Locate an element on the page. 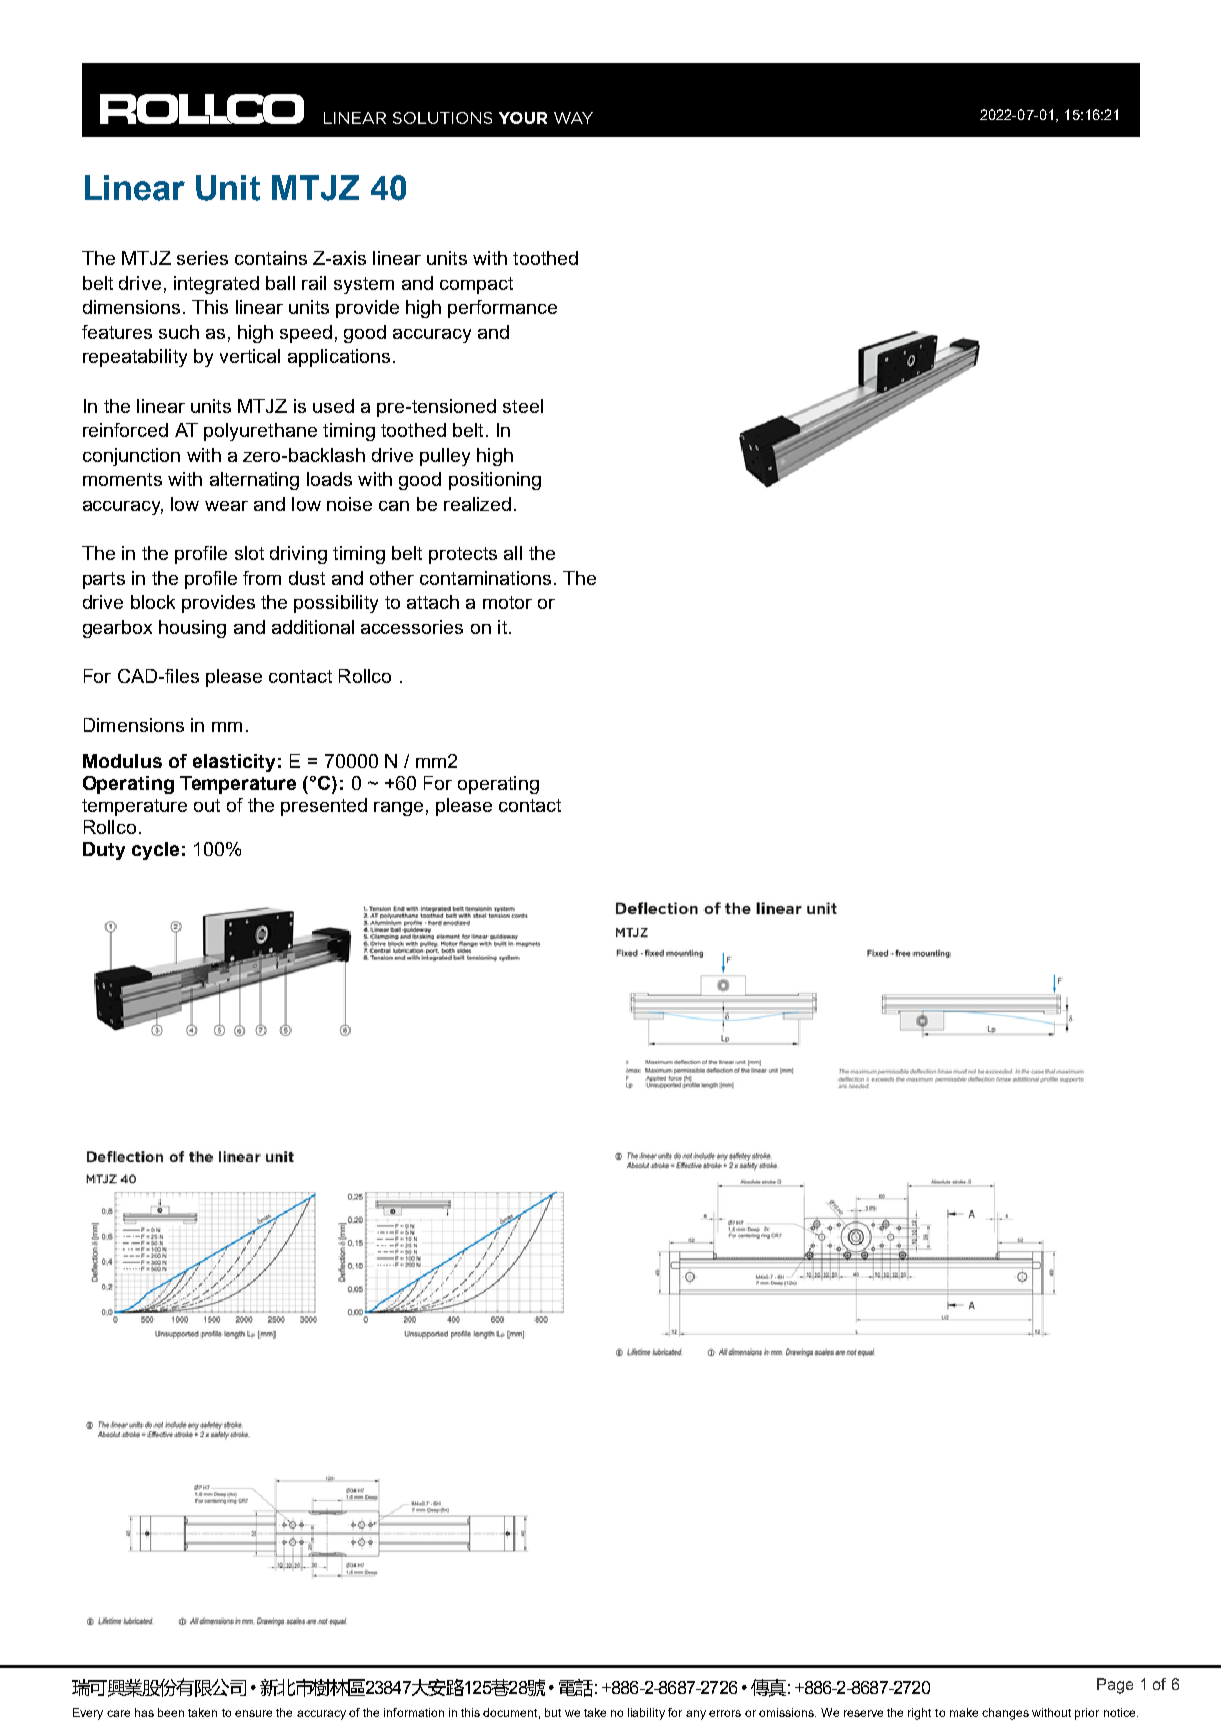 The image size is (1221, 1727). ensure is located at coordinates (253, 1713).
